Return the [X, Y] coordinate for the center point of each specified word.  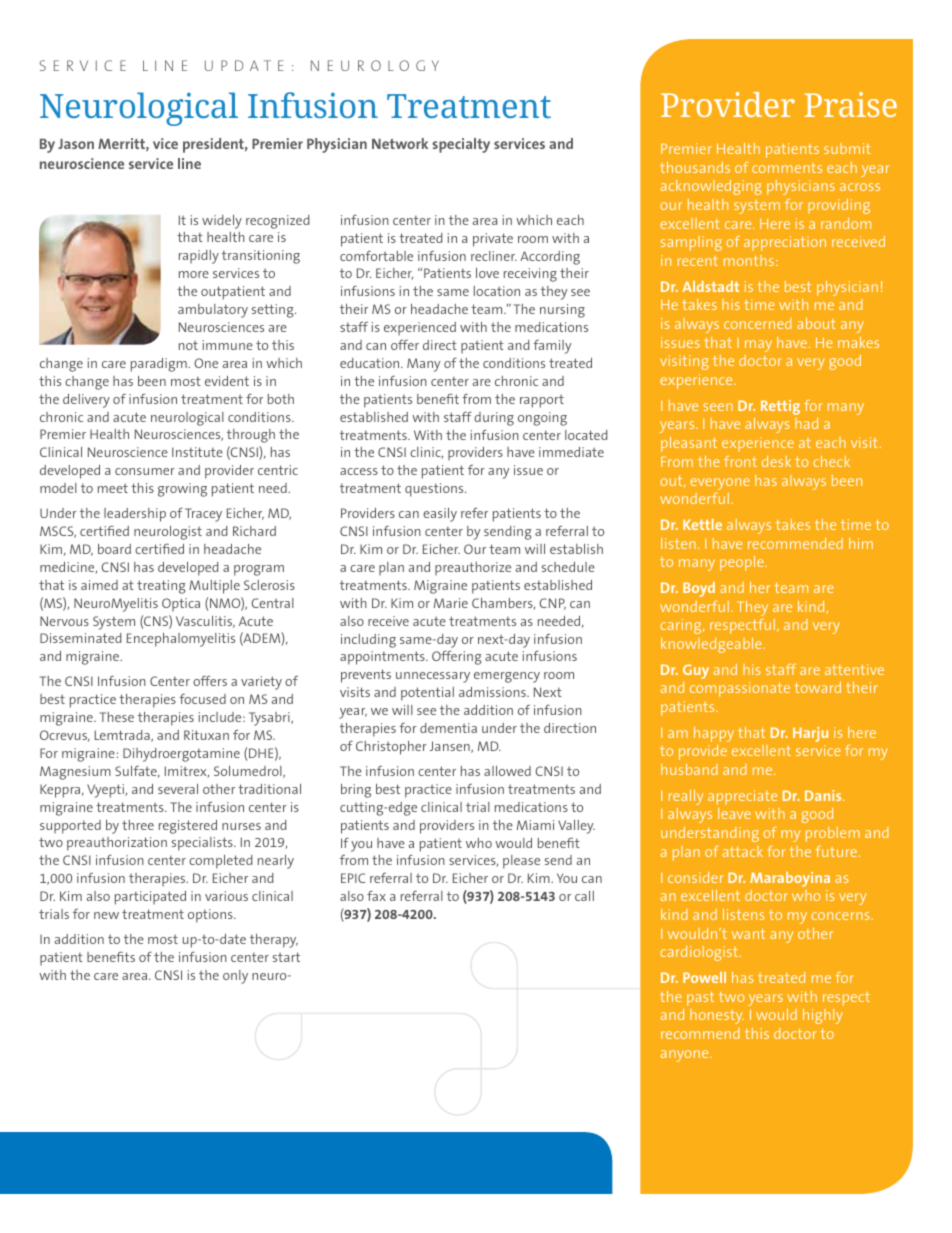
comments [787, 168]
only [235, 977]
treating [161, 587]
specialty [461, 145]
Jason [76, 144]
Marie [451, 603]
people [743, 563]
